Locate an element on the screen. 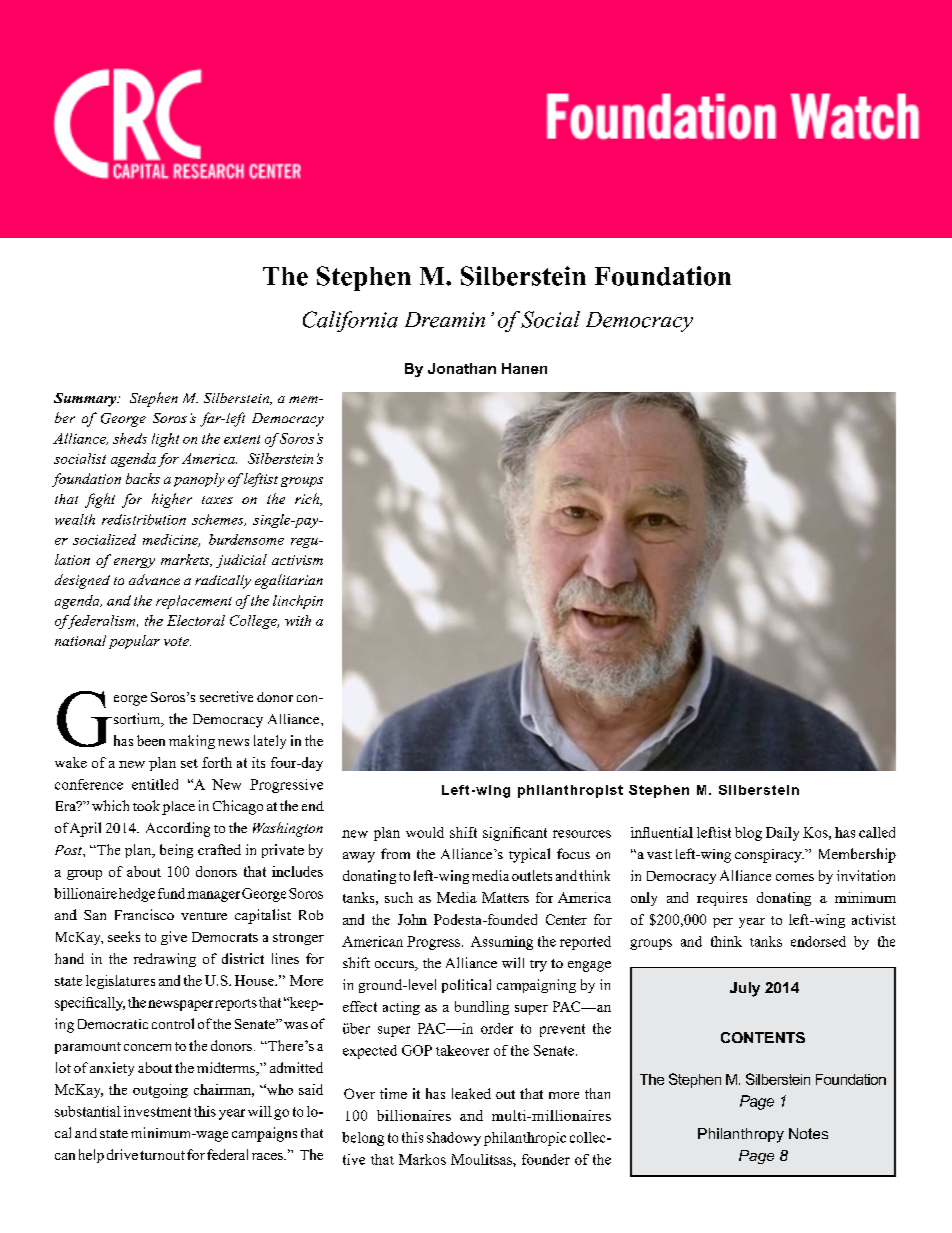 This screenshot has height=1233, width=952. been is located at coordinates (151, 740).
